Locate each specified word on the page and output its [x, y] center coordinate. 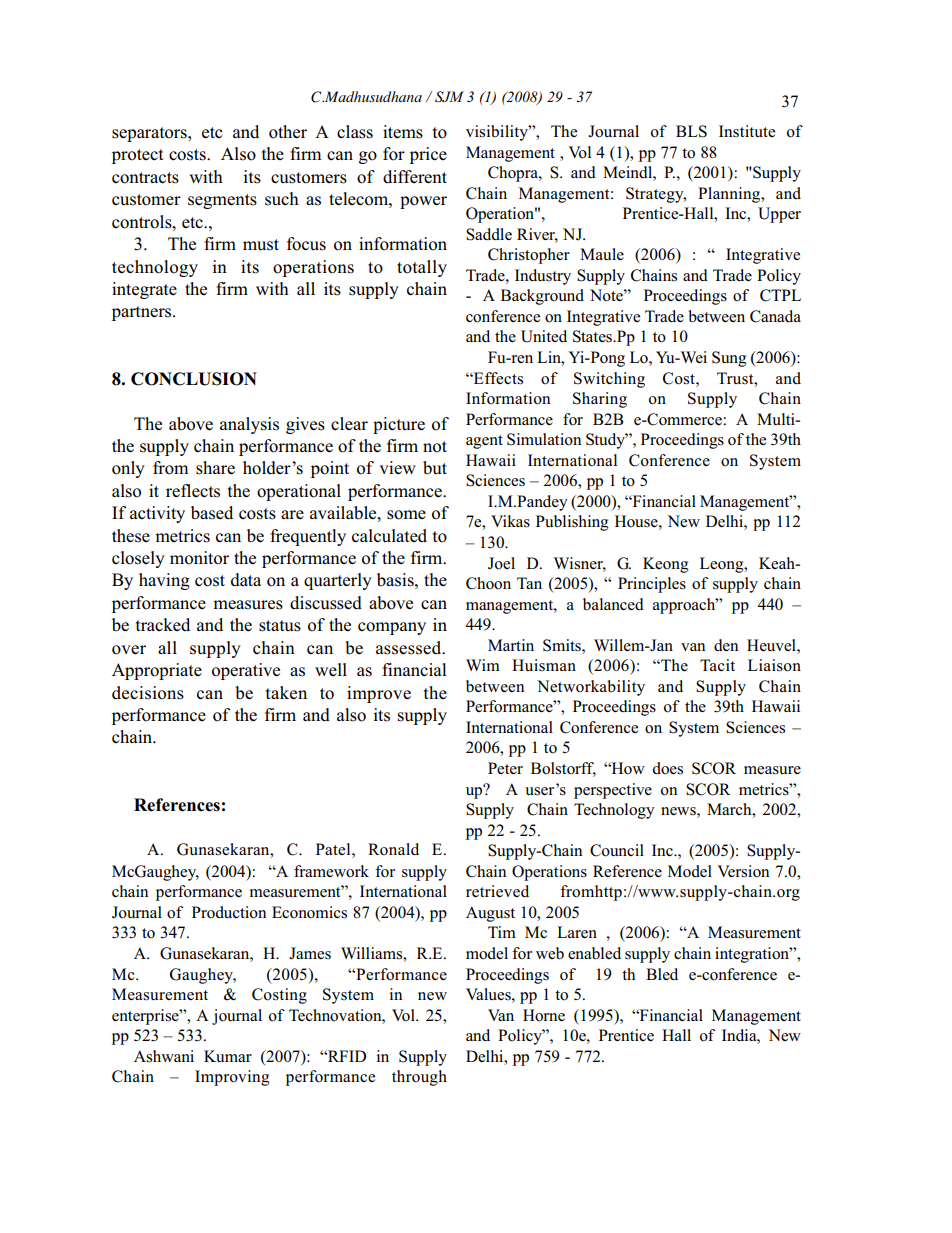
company [392, 628]
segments [222, 201]
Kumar [228, 1056]
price [428, 155]
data [246, 580]
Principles [652, 585]
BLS [691, 131]
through [419, 1078]
